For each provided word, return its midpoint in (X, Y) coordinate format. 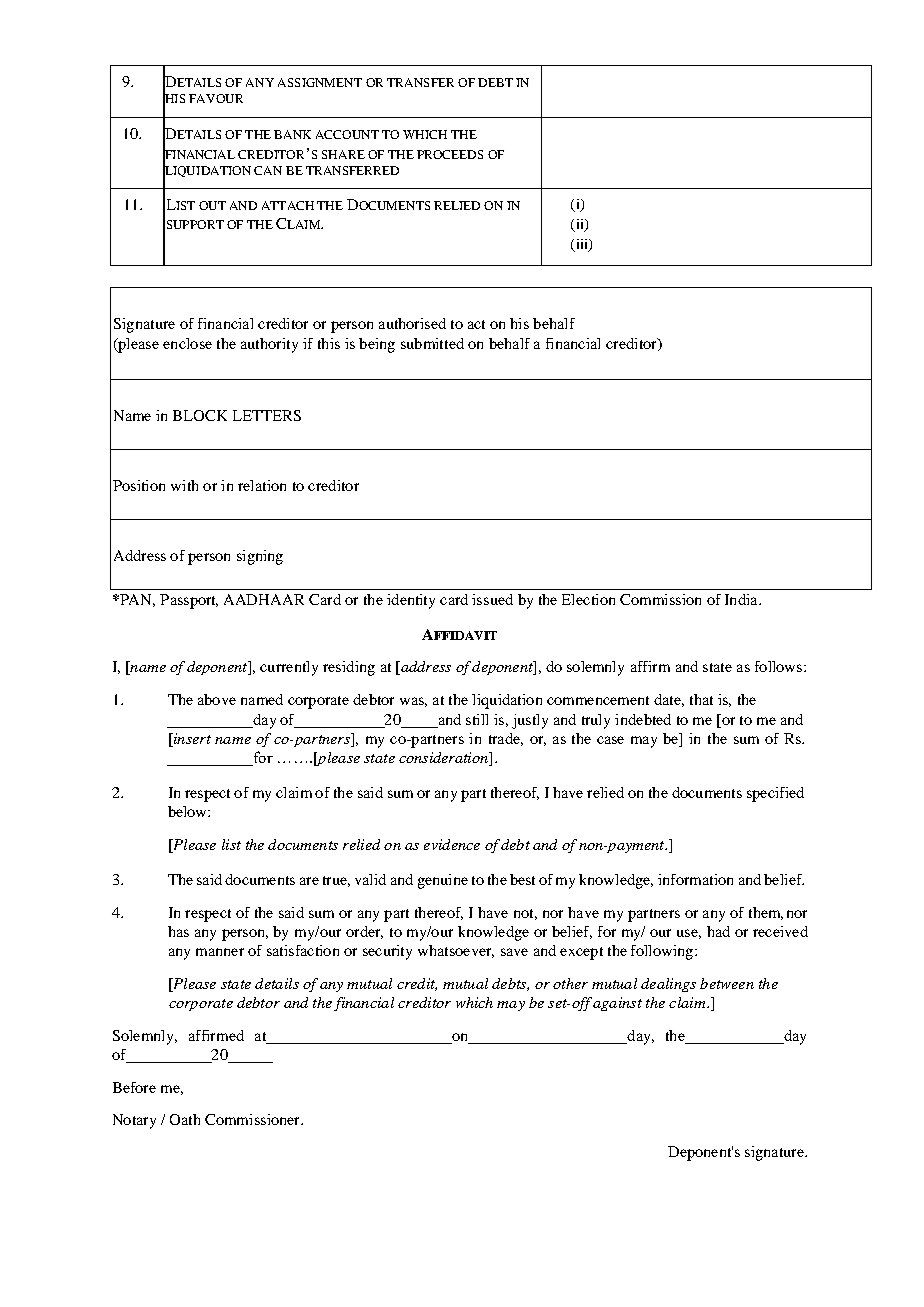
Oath (185, 1119)
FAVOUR (216, 98)
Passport (189, 601)
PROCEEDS (450, 154)
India (742, 599)
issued (492, 599)
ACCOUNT (347, 134)
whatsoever (456, 951)
